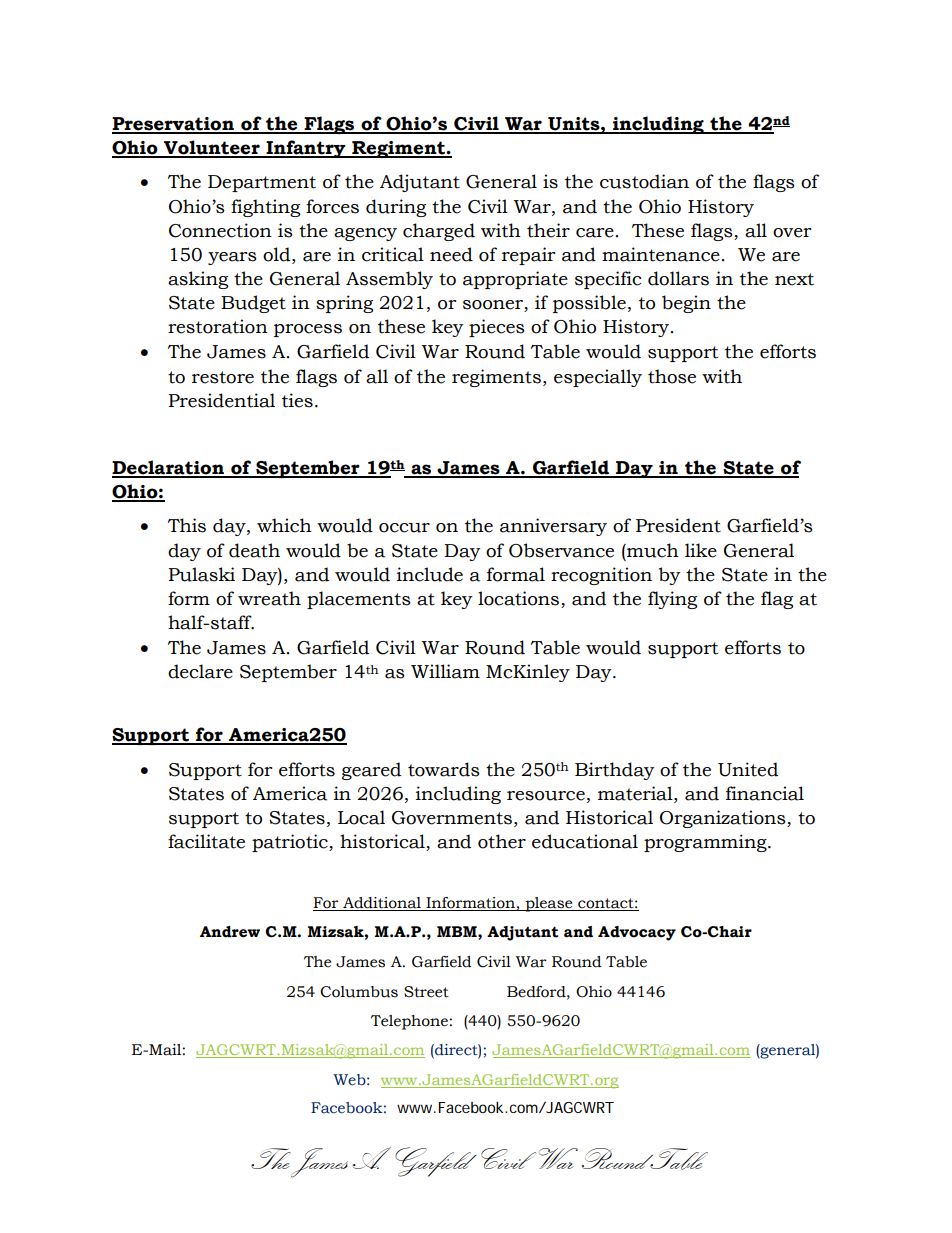 The height and width of the screenshot is (1233, 952). I want to click on towards, so click(444, 769).
